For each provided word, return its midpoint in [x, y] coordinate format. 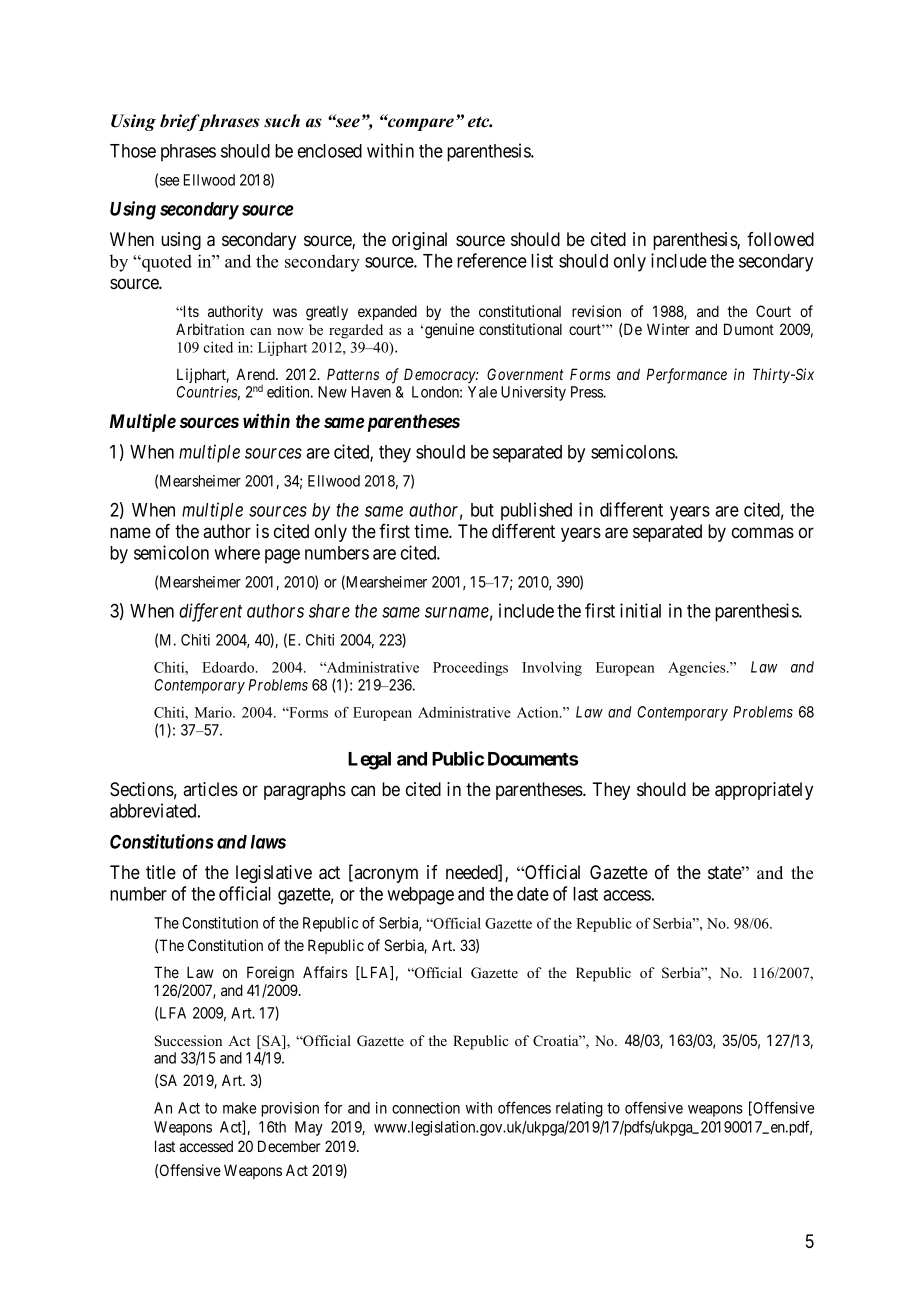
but [482, 510]
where [237, 553]
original [419, 241]
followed [780, 239]
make [239, 1108]
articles [210, 789]
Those [133, 151]
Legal [369, 761]
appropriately [764, 791]
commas [763, 533]
